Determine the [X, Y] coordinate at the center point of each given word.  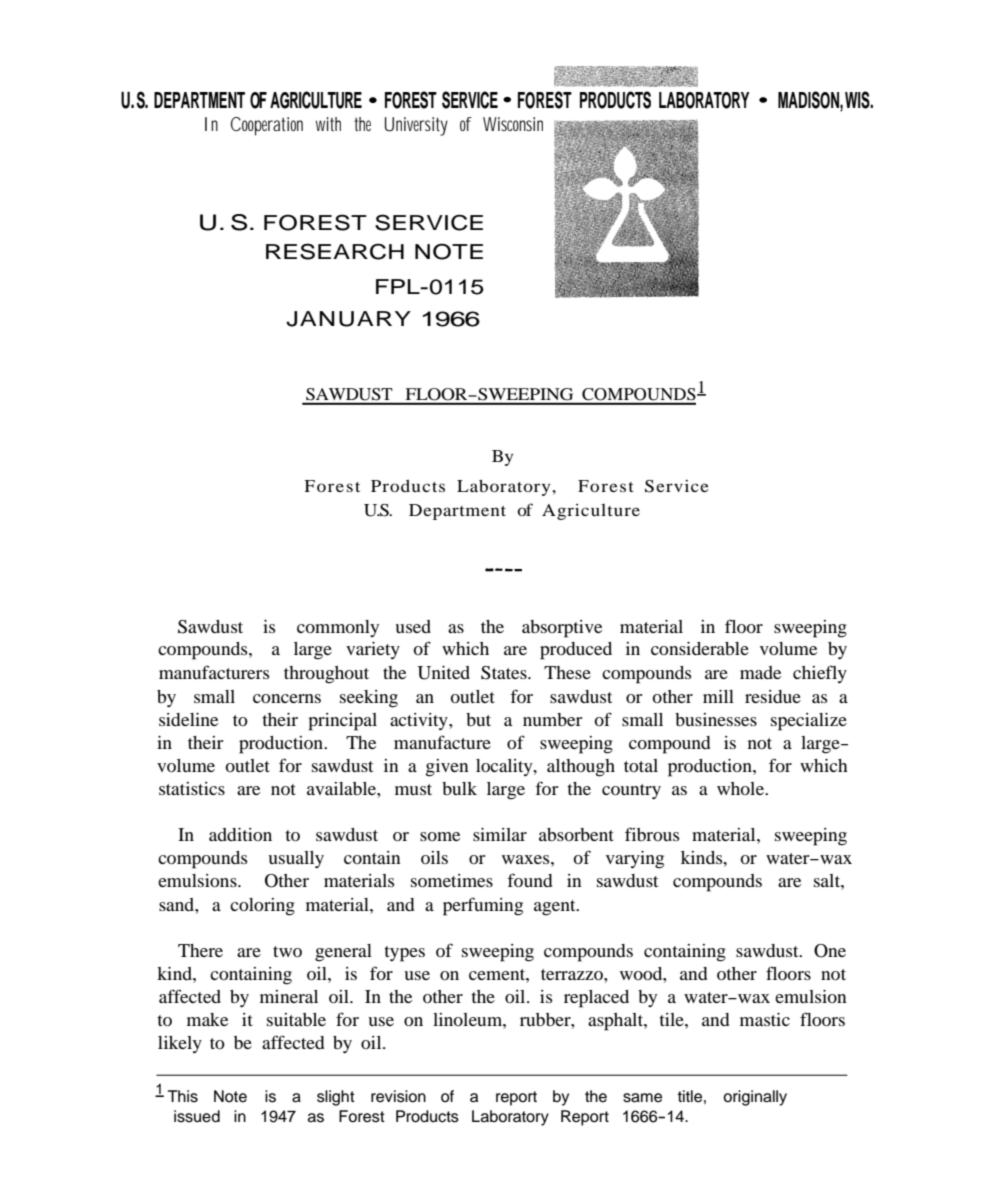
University [416, 126]
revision [398, 1096]
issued [197, 1116]
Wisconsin [513, 124]
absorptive [562, 629]
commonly [338, 628]
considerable [700, 648]
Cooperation [267, 126]
